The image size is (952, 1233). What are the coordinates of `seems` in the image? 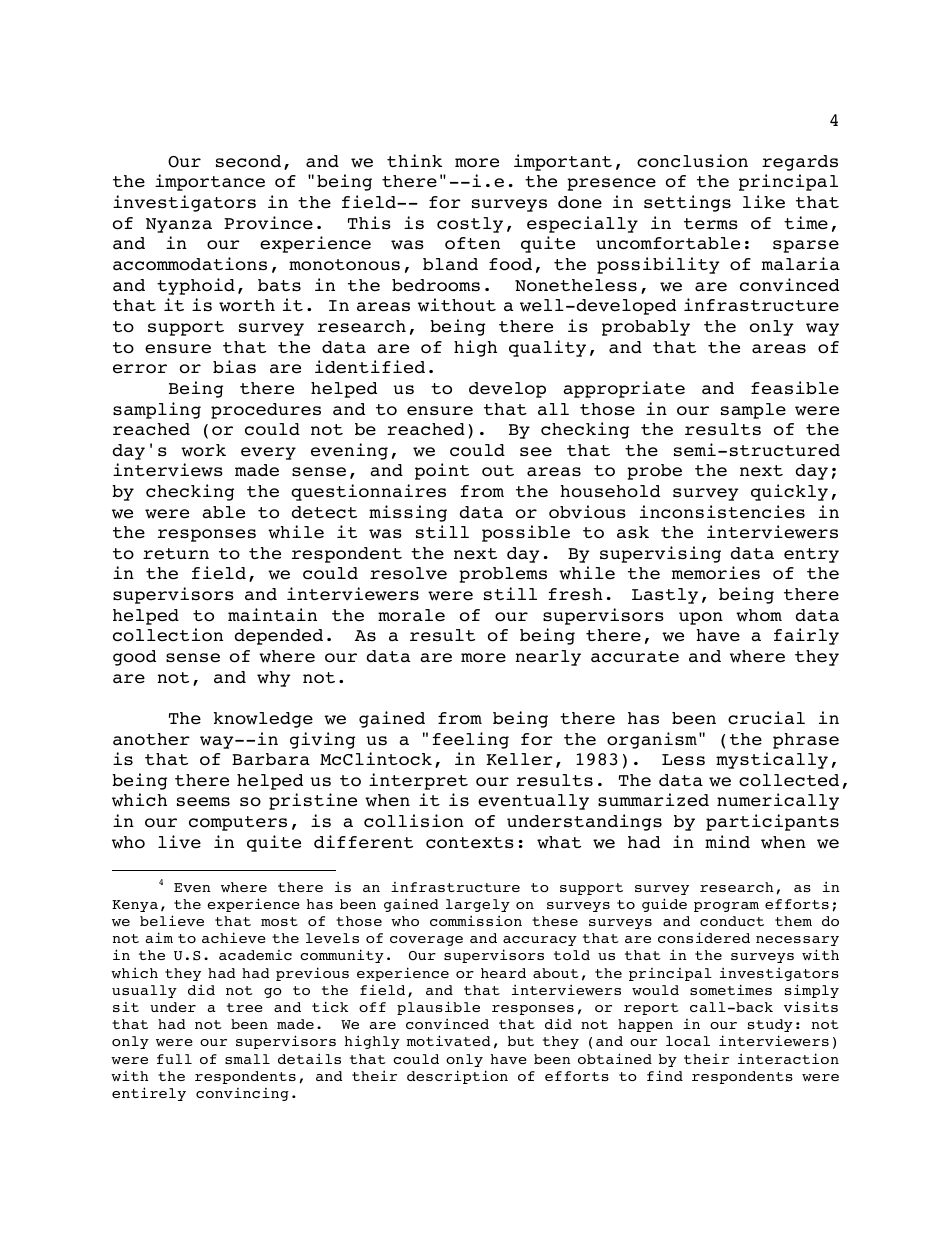 It's located at (203, 802).
